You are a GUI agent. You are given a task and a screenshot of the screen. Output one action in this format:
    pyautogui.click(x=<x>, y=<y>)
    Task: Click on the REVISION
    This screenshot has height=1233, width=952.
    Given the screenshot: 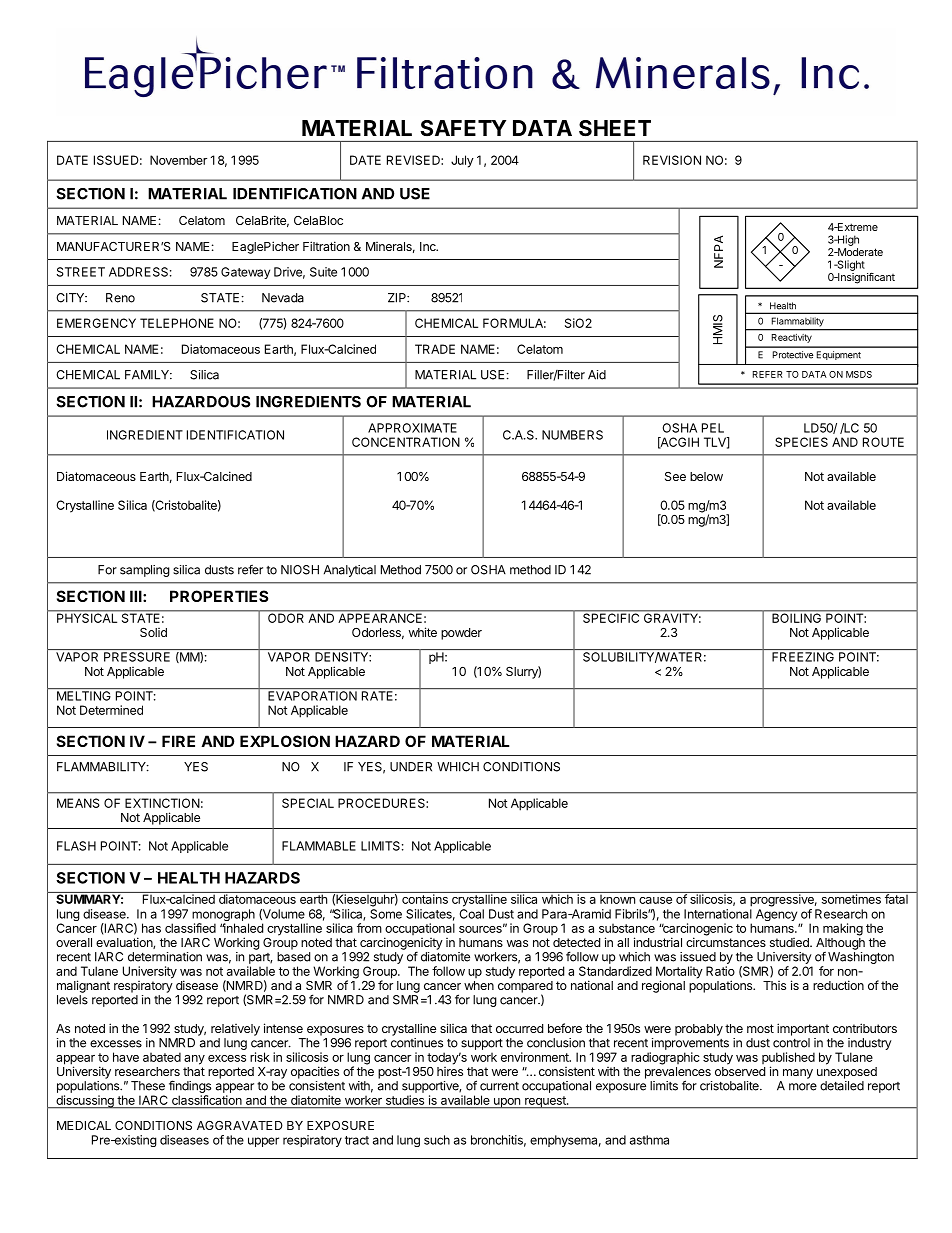 What is the action you would take?
    pyautogui.click(x=672, y=160)
